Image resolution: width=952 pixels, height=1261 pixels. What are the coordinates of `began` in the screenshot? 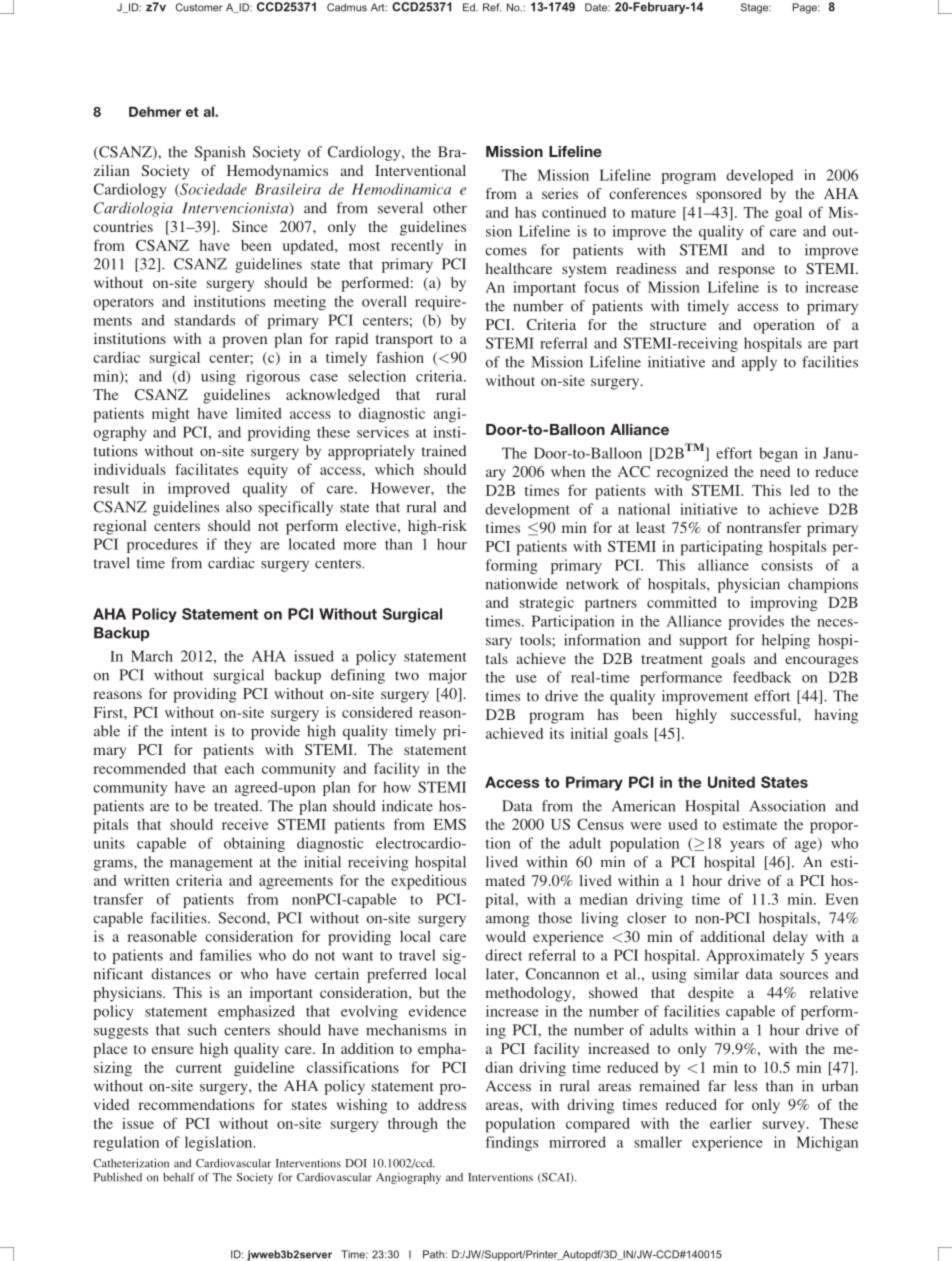 It's located at (778, 454).
